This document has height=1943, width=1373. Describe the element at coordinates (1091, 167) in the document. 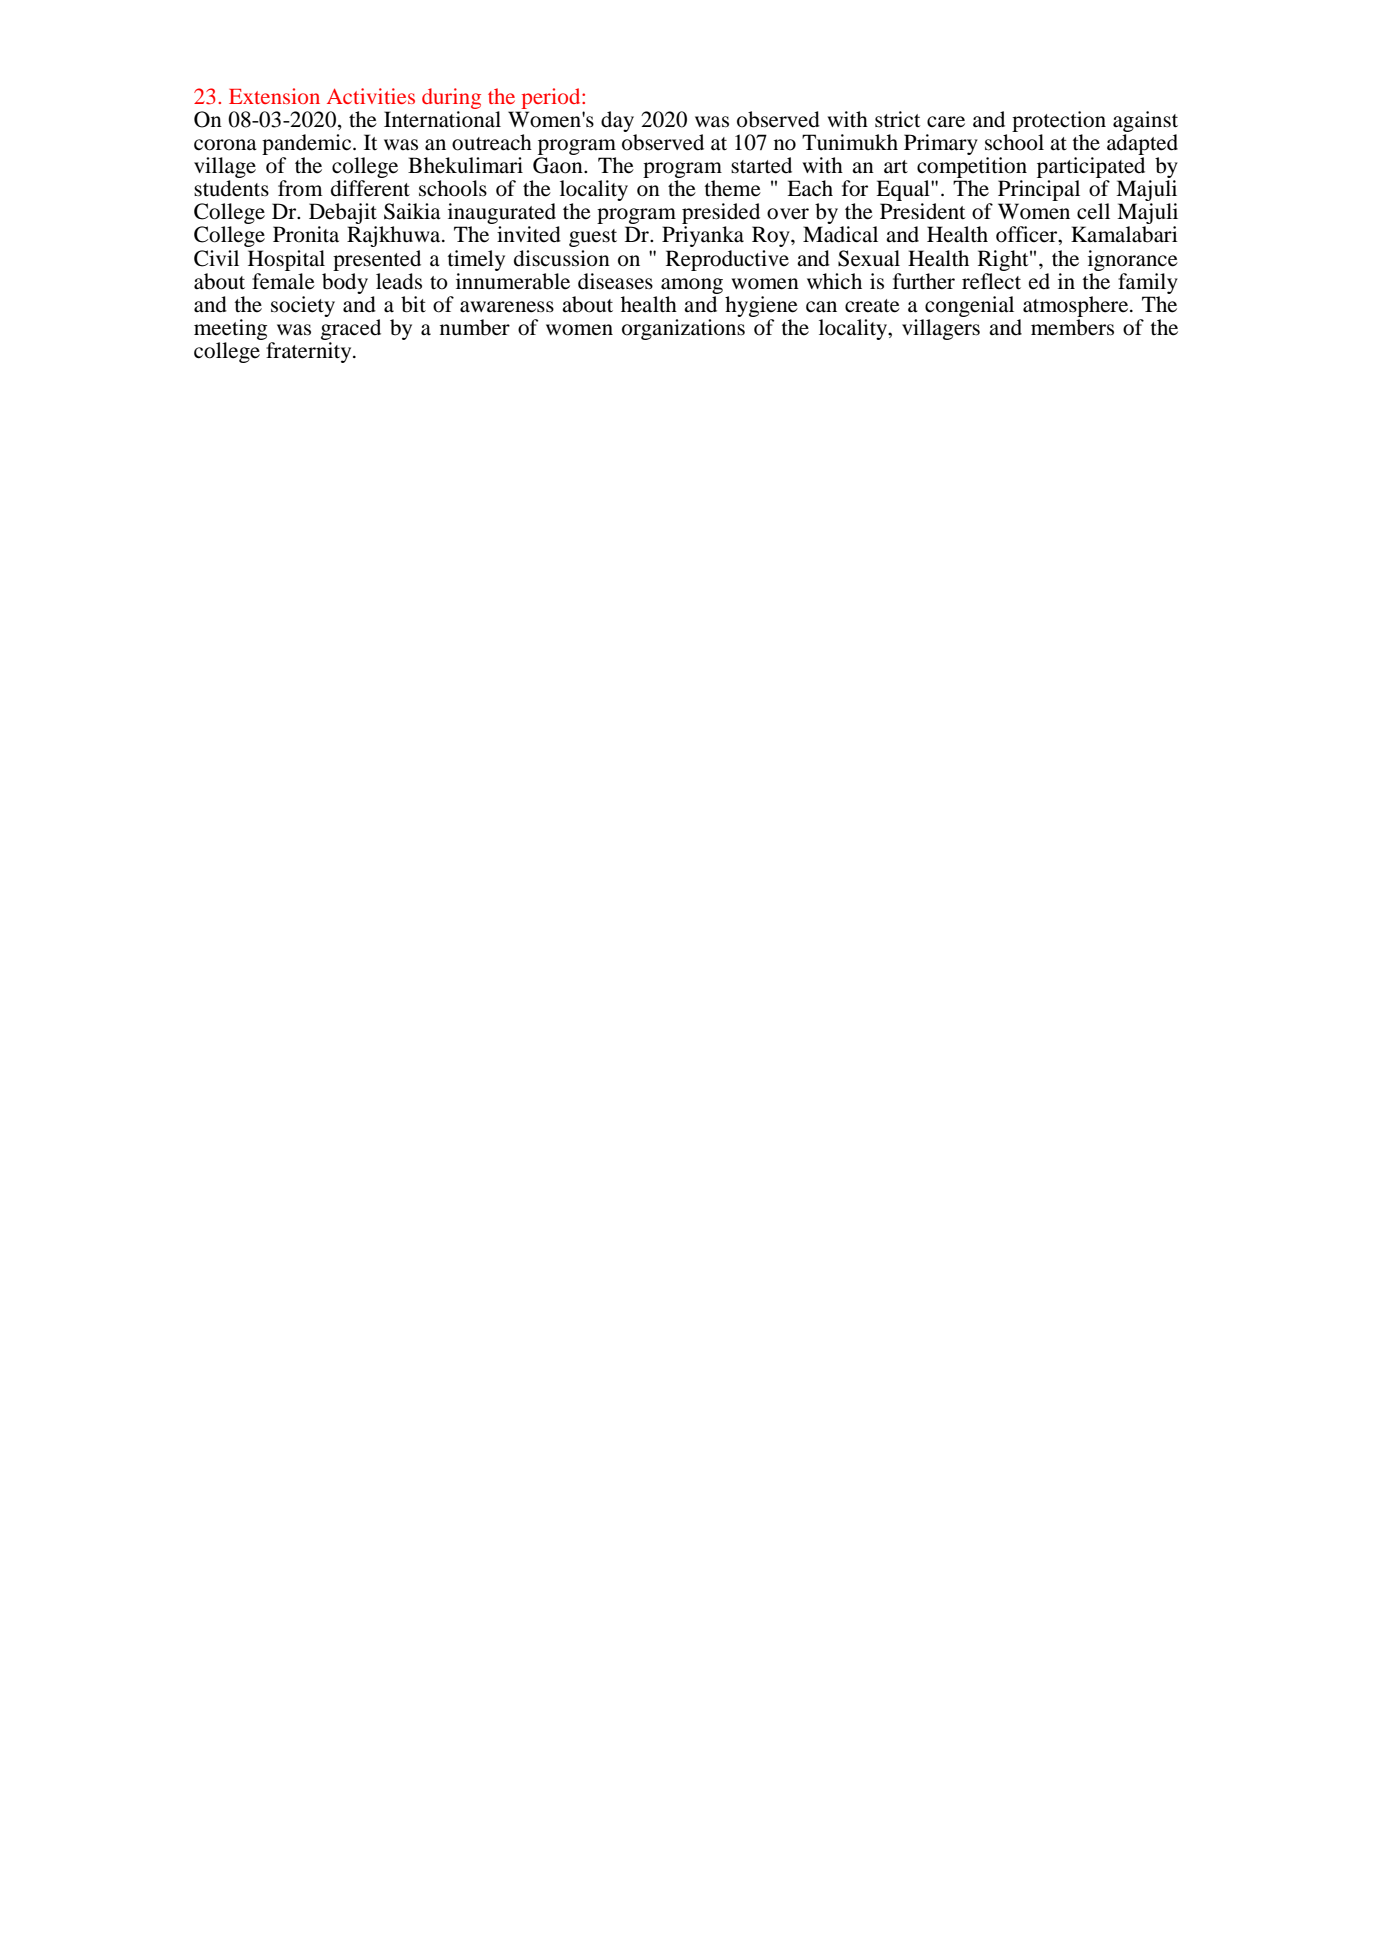

I see `participated` at that location.
